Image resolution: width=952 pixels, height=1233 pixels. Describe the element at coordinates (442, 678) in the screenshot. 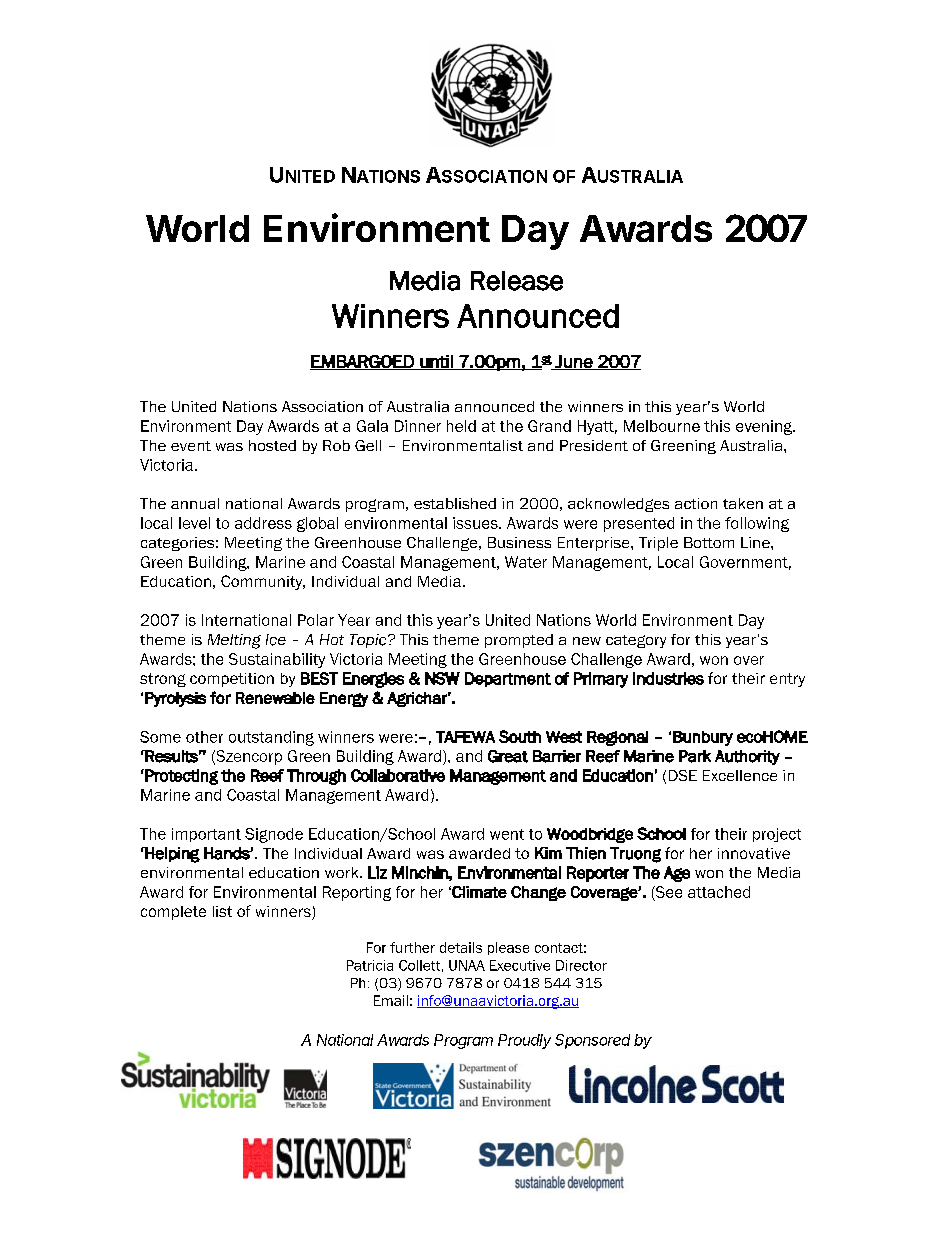

I see `NSW` at that location.
